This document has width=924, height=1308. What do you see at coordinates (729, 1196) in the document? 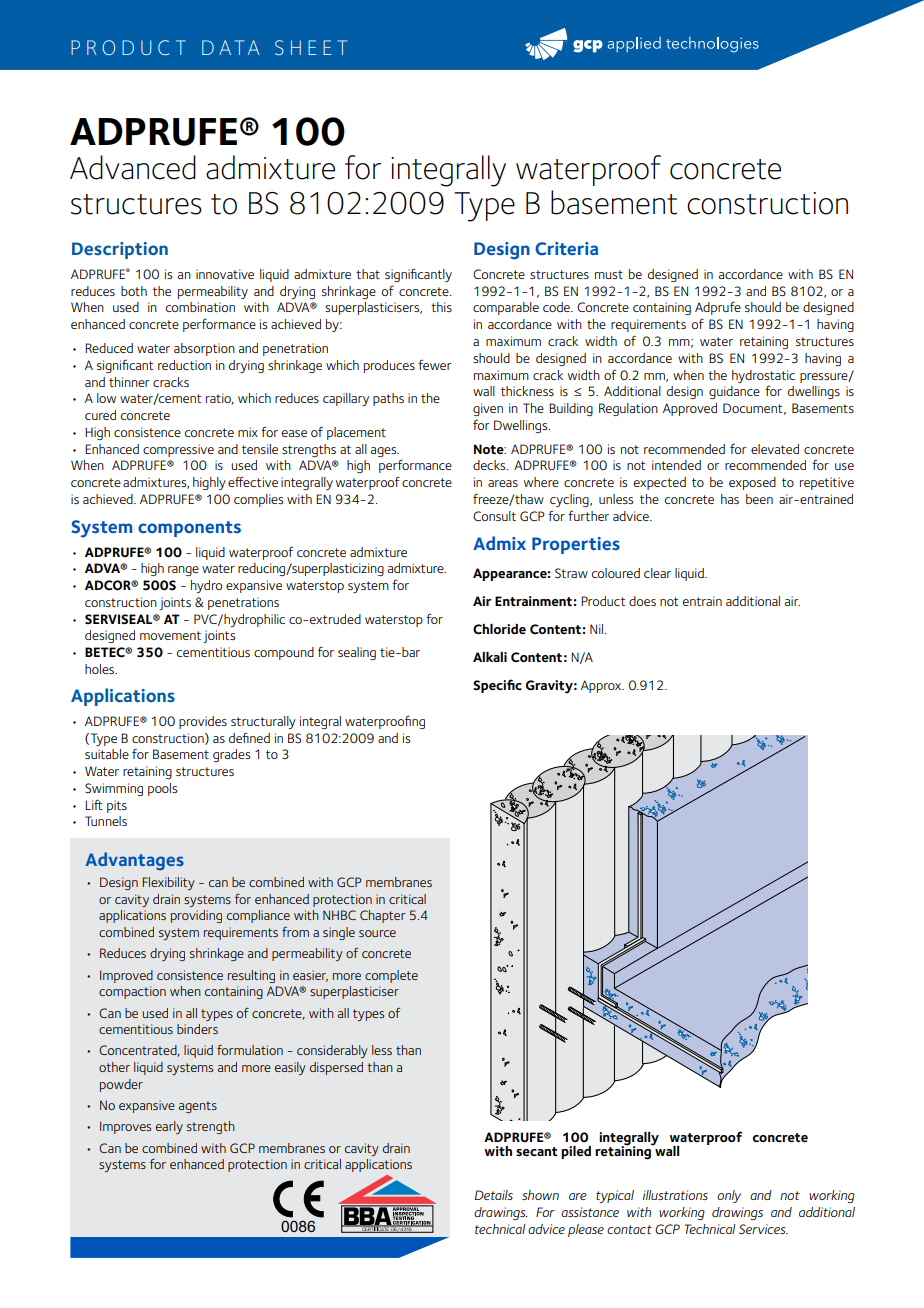
I see `only` at bounding box center [729, 1196].
